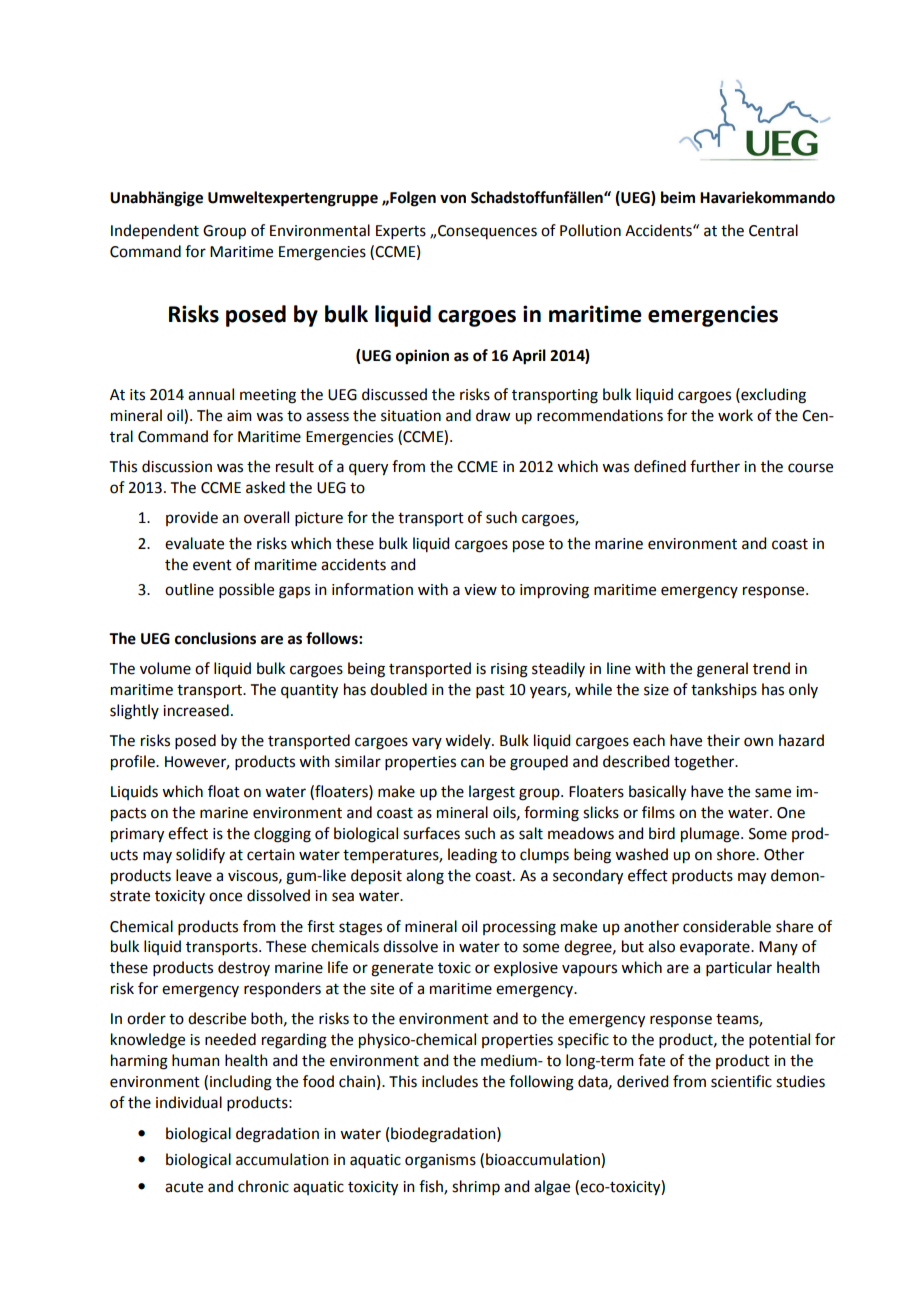 The image size is (924, 1308). What do you see at coordinates (490, 691) in the screenshot?
I see `past` at bounding box center [490, 691].
